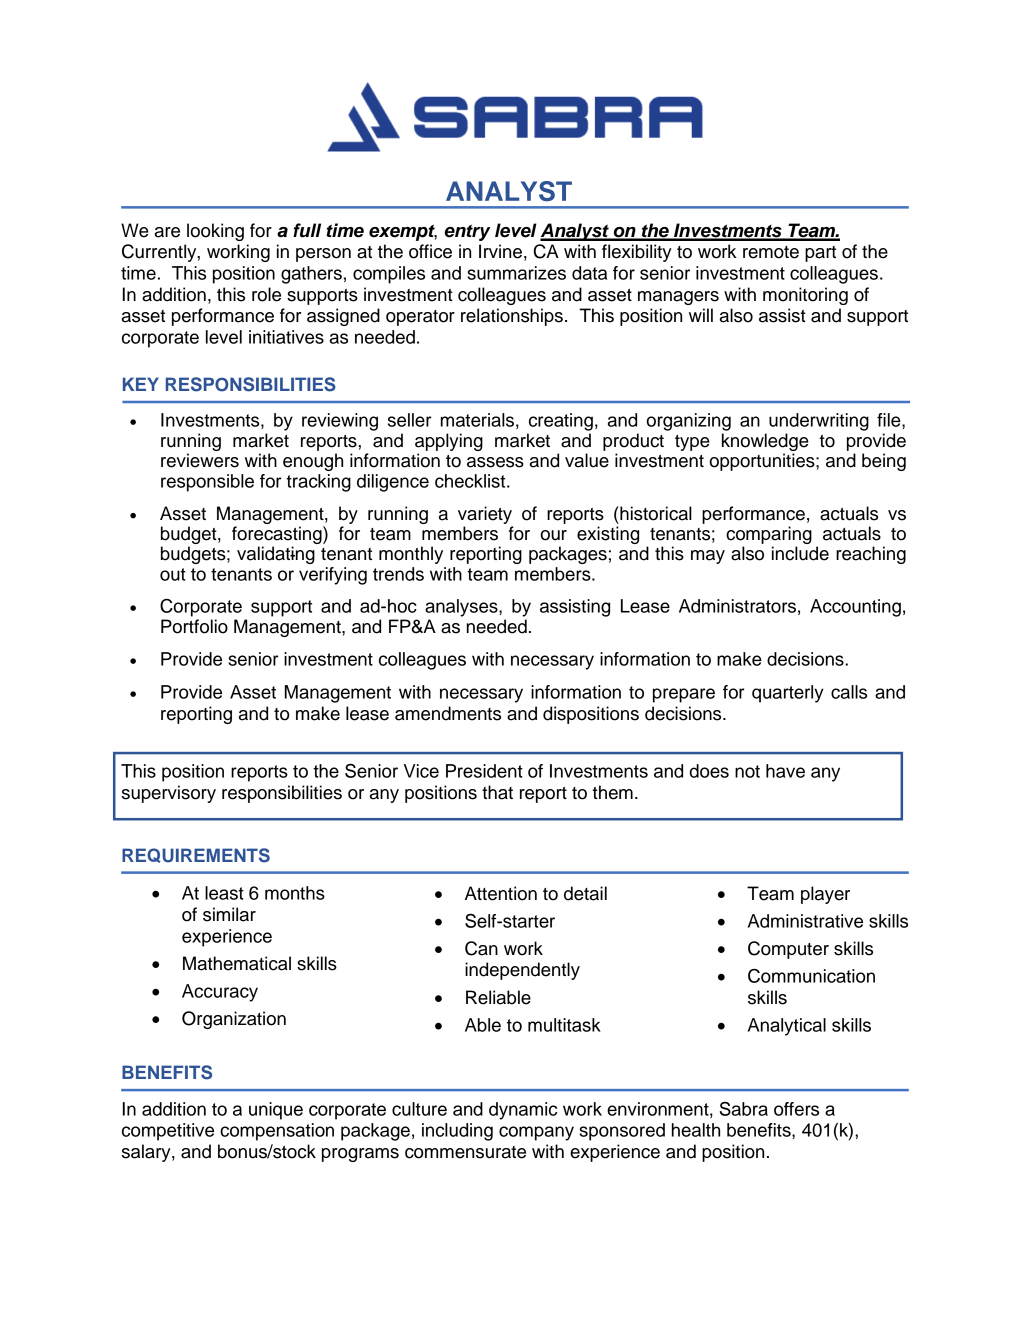  I want to click on have, so click(785, 771).
